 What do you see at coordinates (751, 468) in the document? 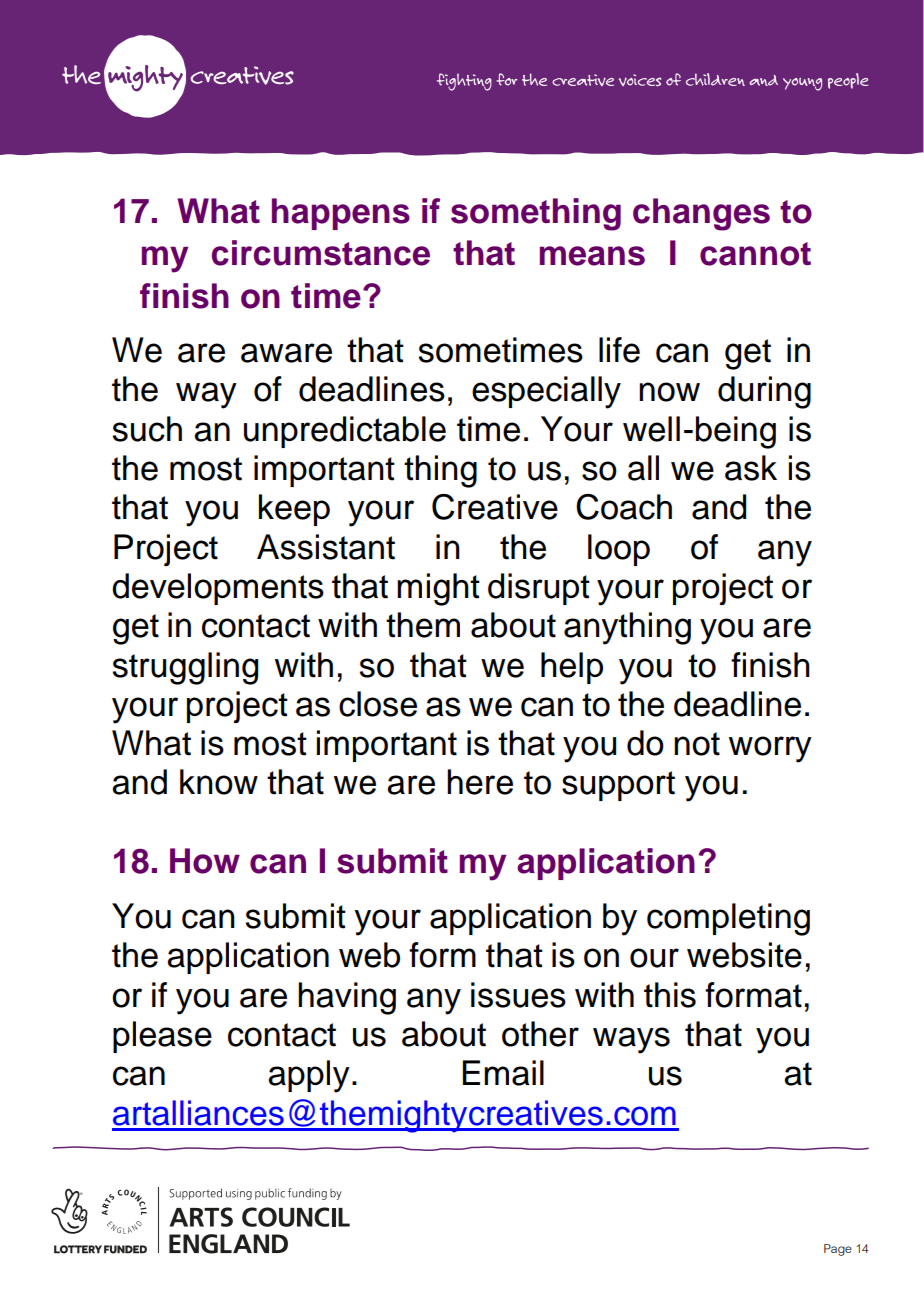
I see `ask` at bounding box center [751, 468].
